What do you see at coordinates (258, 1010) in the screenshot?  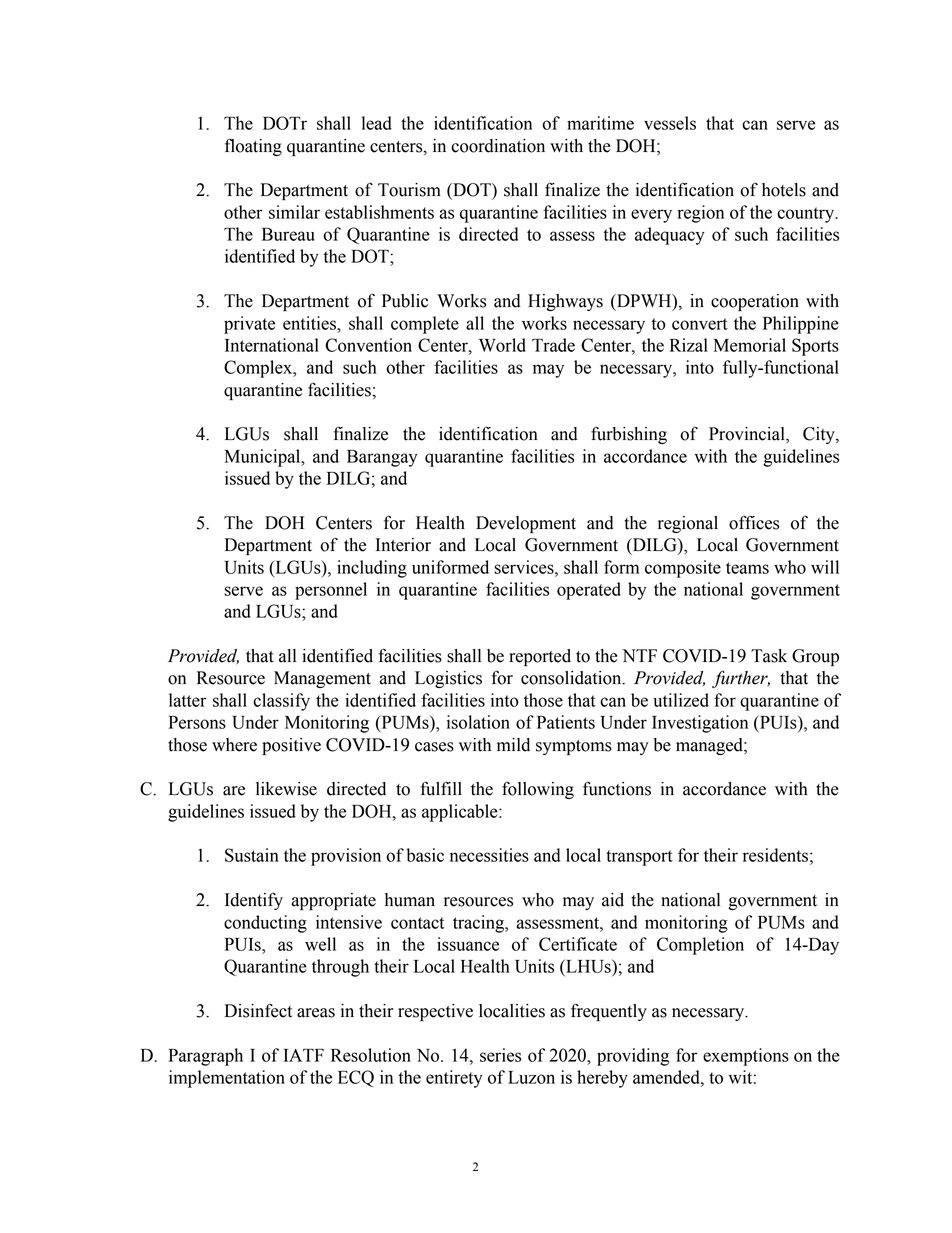 I see `Disinfect` at bounding box center [258, 1010].
